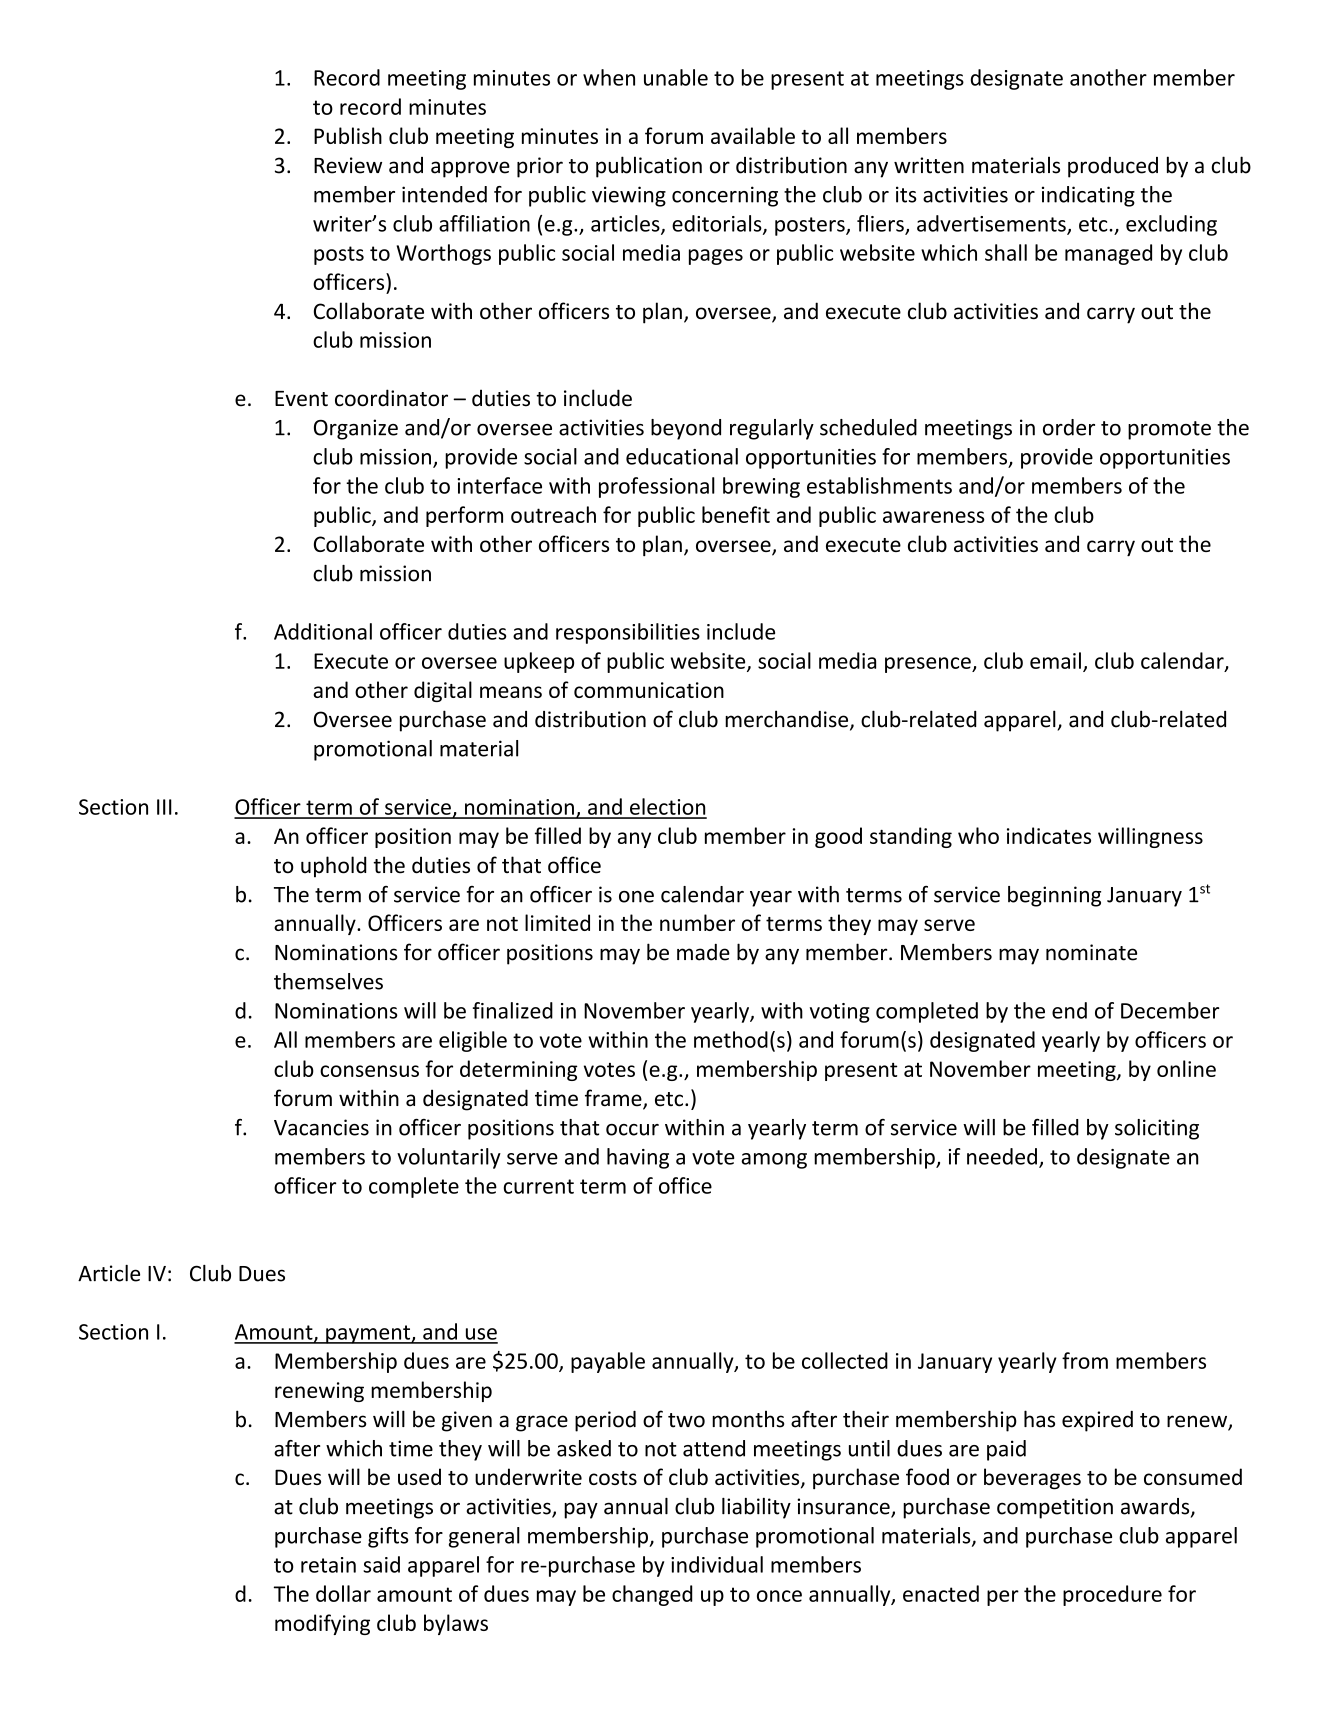 The height and width of the page is (1720, 1329). I want to click on Publish, so click(348, 135).
